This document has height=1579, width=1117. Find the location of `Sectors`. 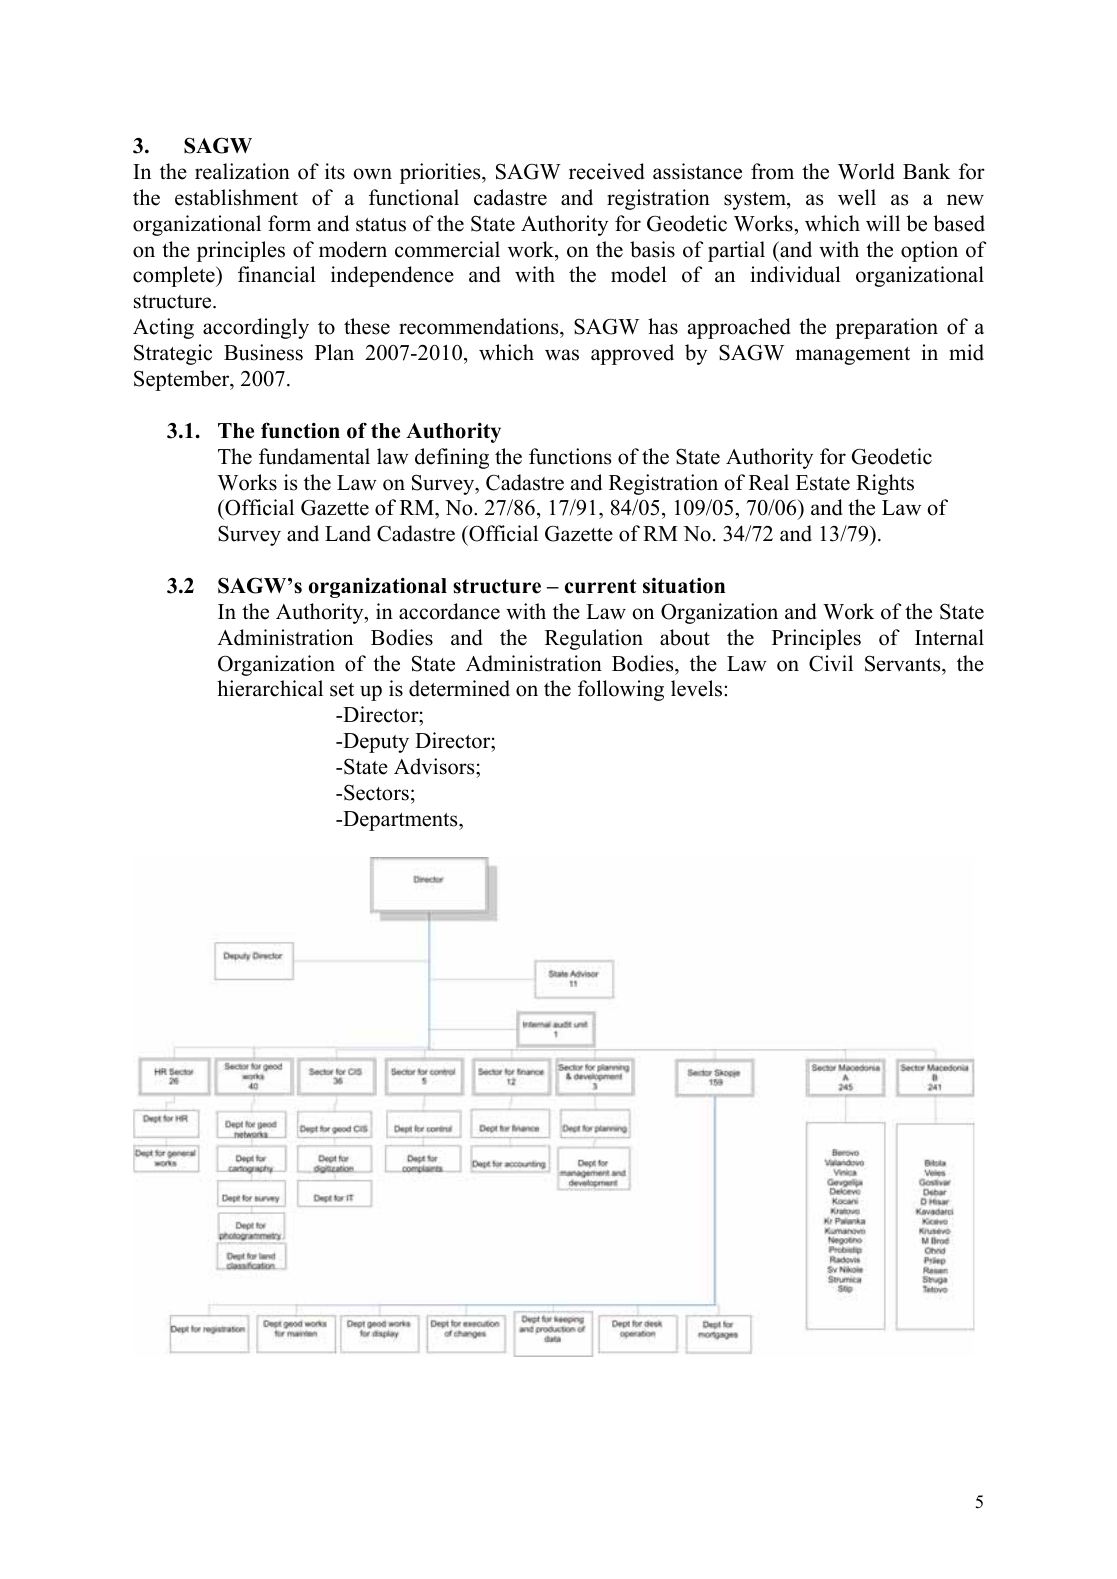

Sectors is located at coordinates (376, 792).
